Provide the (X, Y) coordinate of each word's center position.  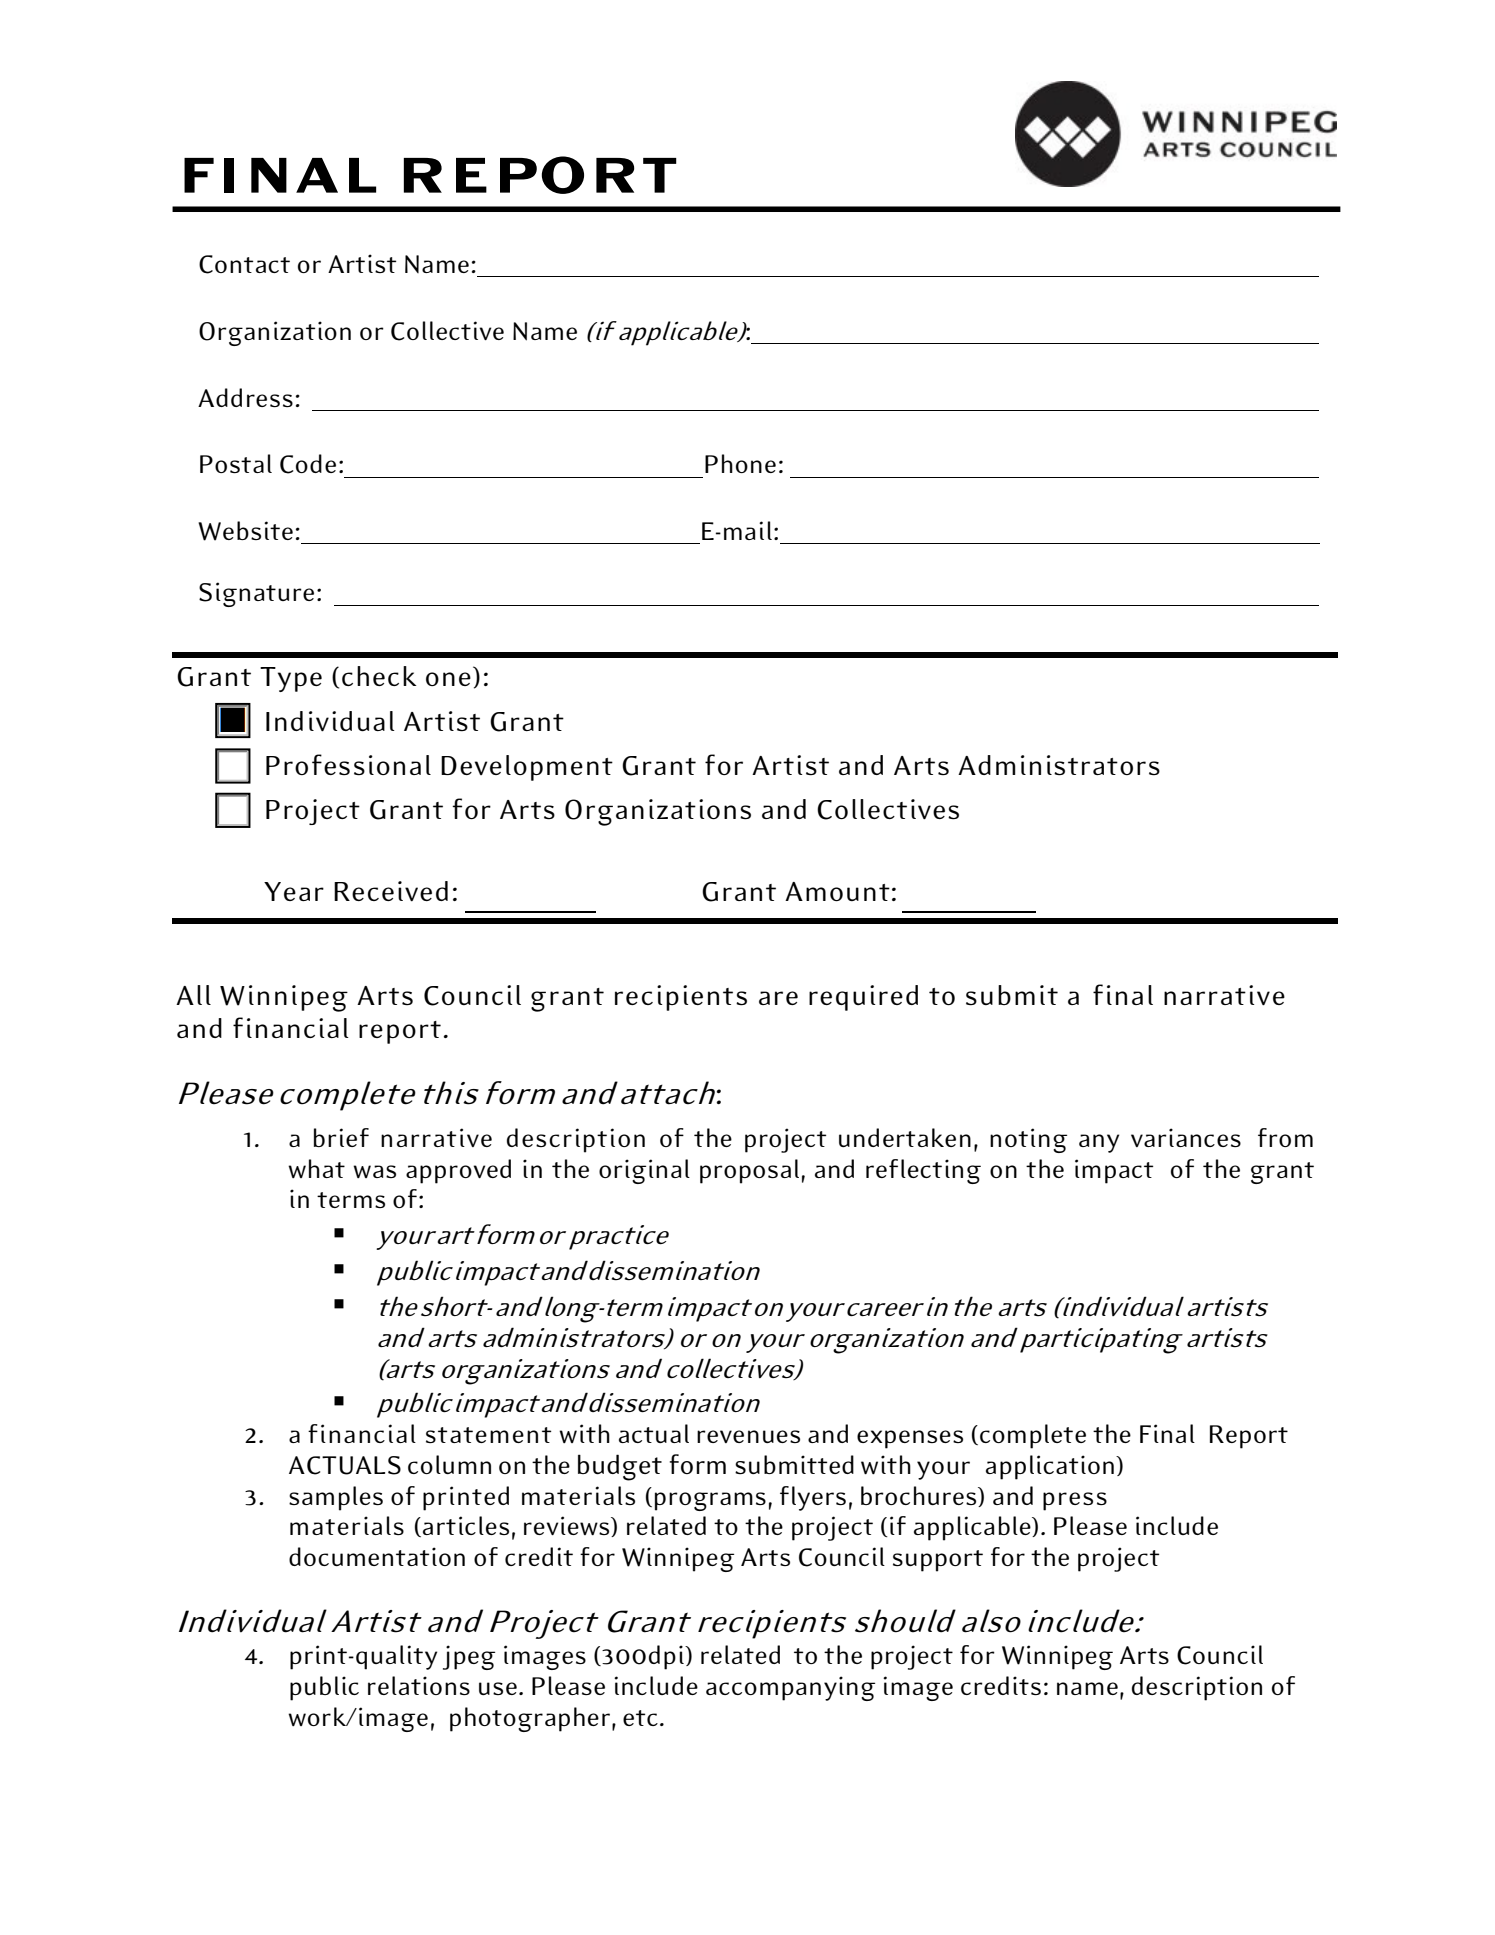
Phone (740, 463)
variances (1186, 1137)
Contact (244, 264)
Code (308, 464)
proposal (749, 1171)
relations (419, 1685)
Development (527, 768)
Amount (837, 891)
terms (351, 1200)
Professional (348, 765)
